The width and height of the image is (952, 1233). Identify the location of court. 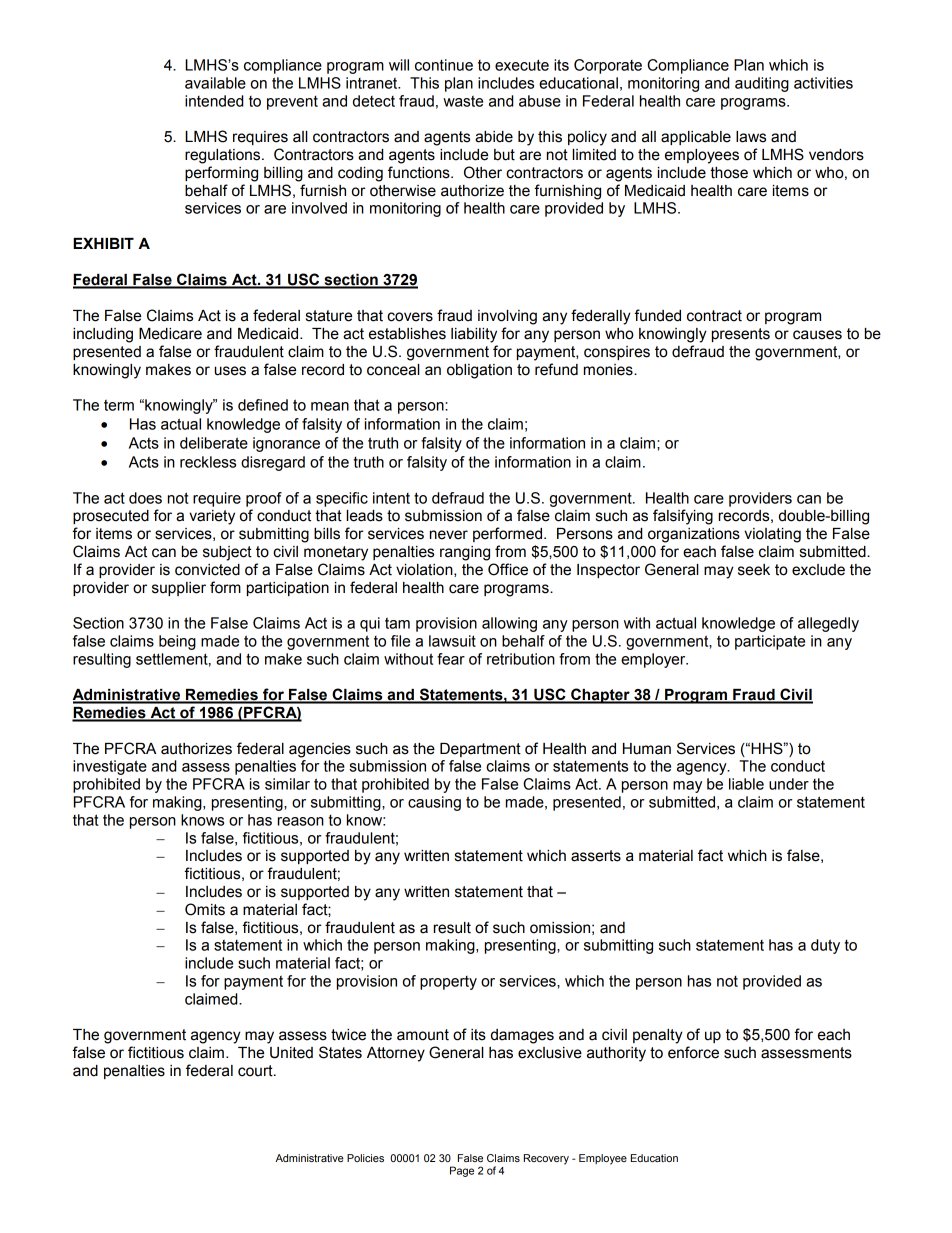
(256, 1071).
